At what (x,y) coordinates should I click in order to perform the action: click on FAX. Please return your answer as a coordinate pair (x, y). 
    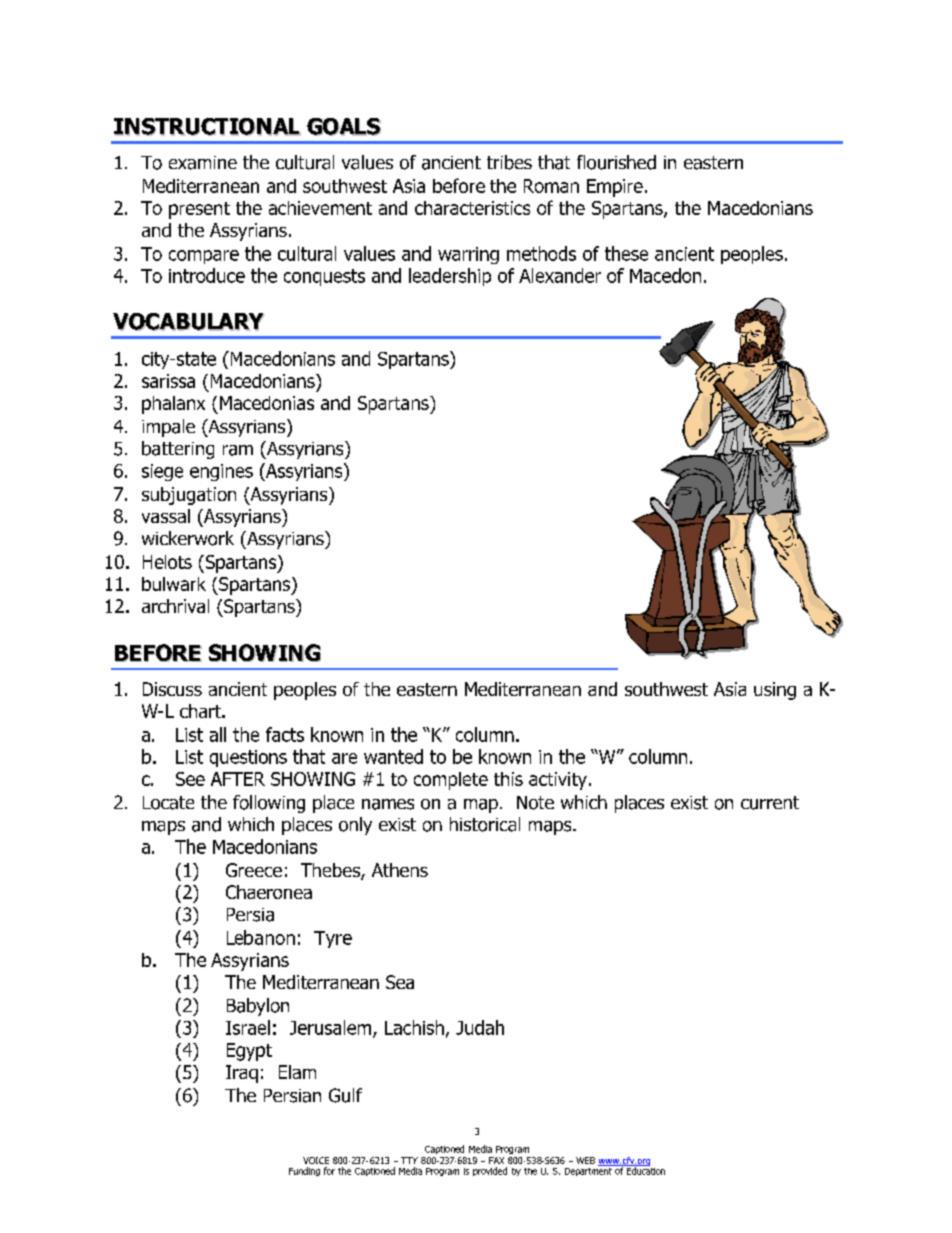
    Looking at the image, I should click on (496, 1160).
